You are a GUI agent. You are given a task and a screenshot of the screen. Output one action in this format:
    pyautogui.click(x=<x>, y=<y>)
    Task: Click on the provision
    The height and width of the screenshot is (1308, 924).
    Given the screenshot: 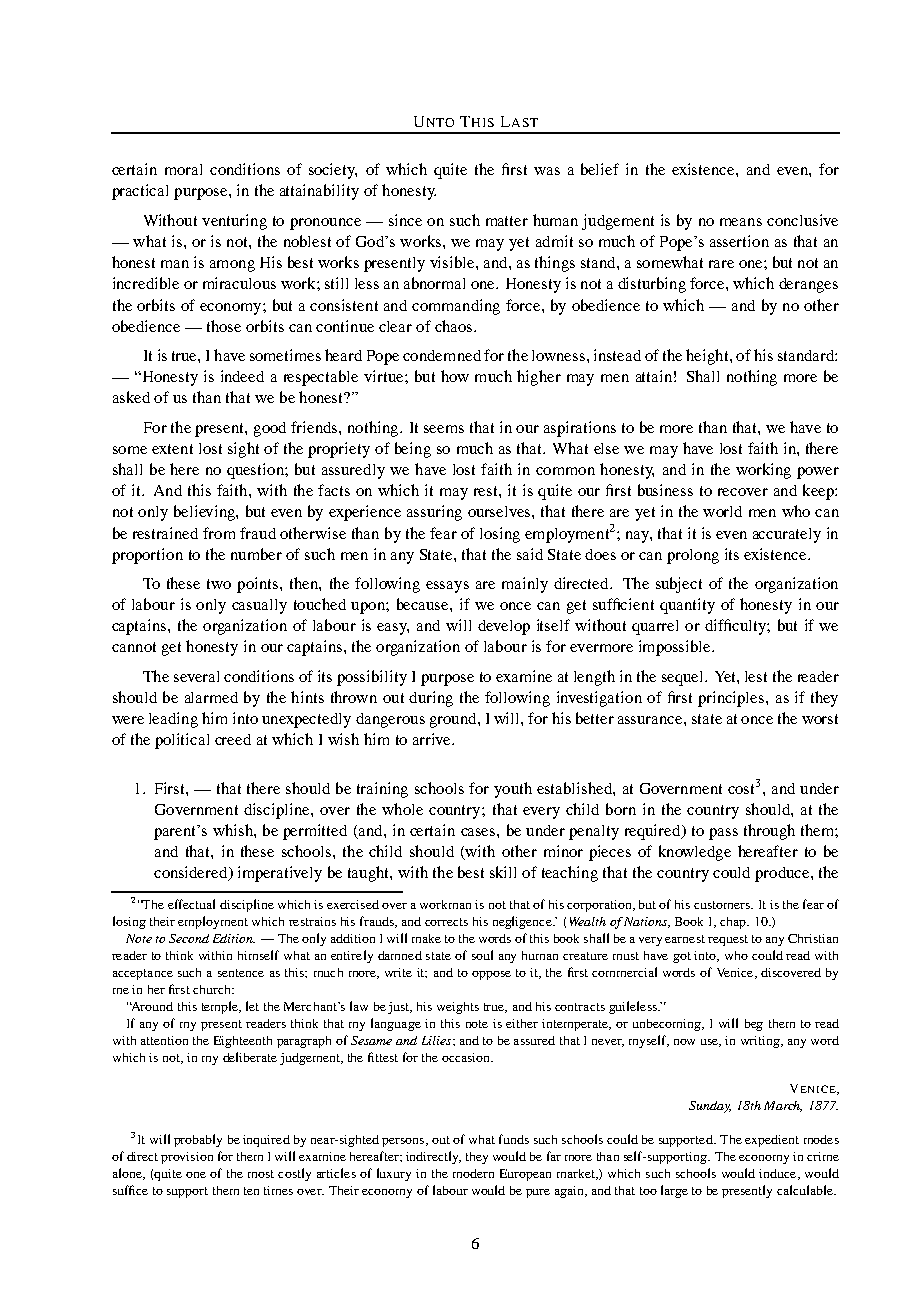 What is the action you would take?
    pyautogui.click(x=187, y=1158)
